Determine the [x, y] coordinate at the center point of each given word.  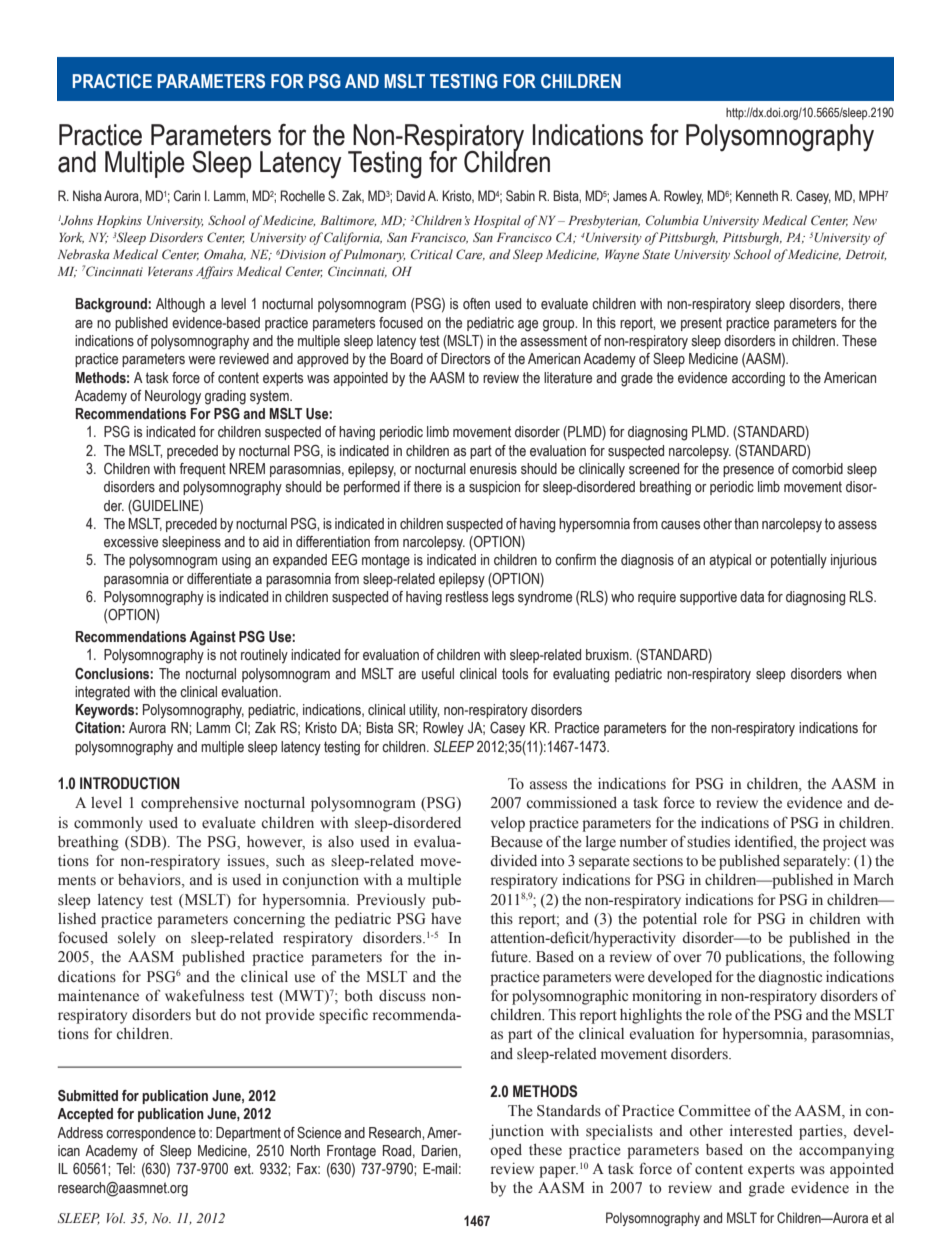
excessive [131, 542]
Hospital [497, 221]
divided [513, 860]
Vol [116, 1218]
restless [467, 597]
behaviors [150, 881]
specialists [619, 1132]
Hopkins [119, 221]
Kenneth [757, 195]
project [844, 843]
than [746, 524]
